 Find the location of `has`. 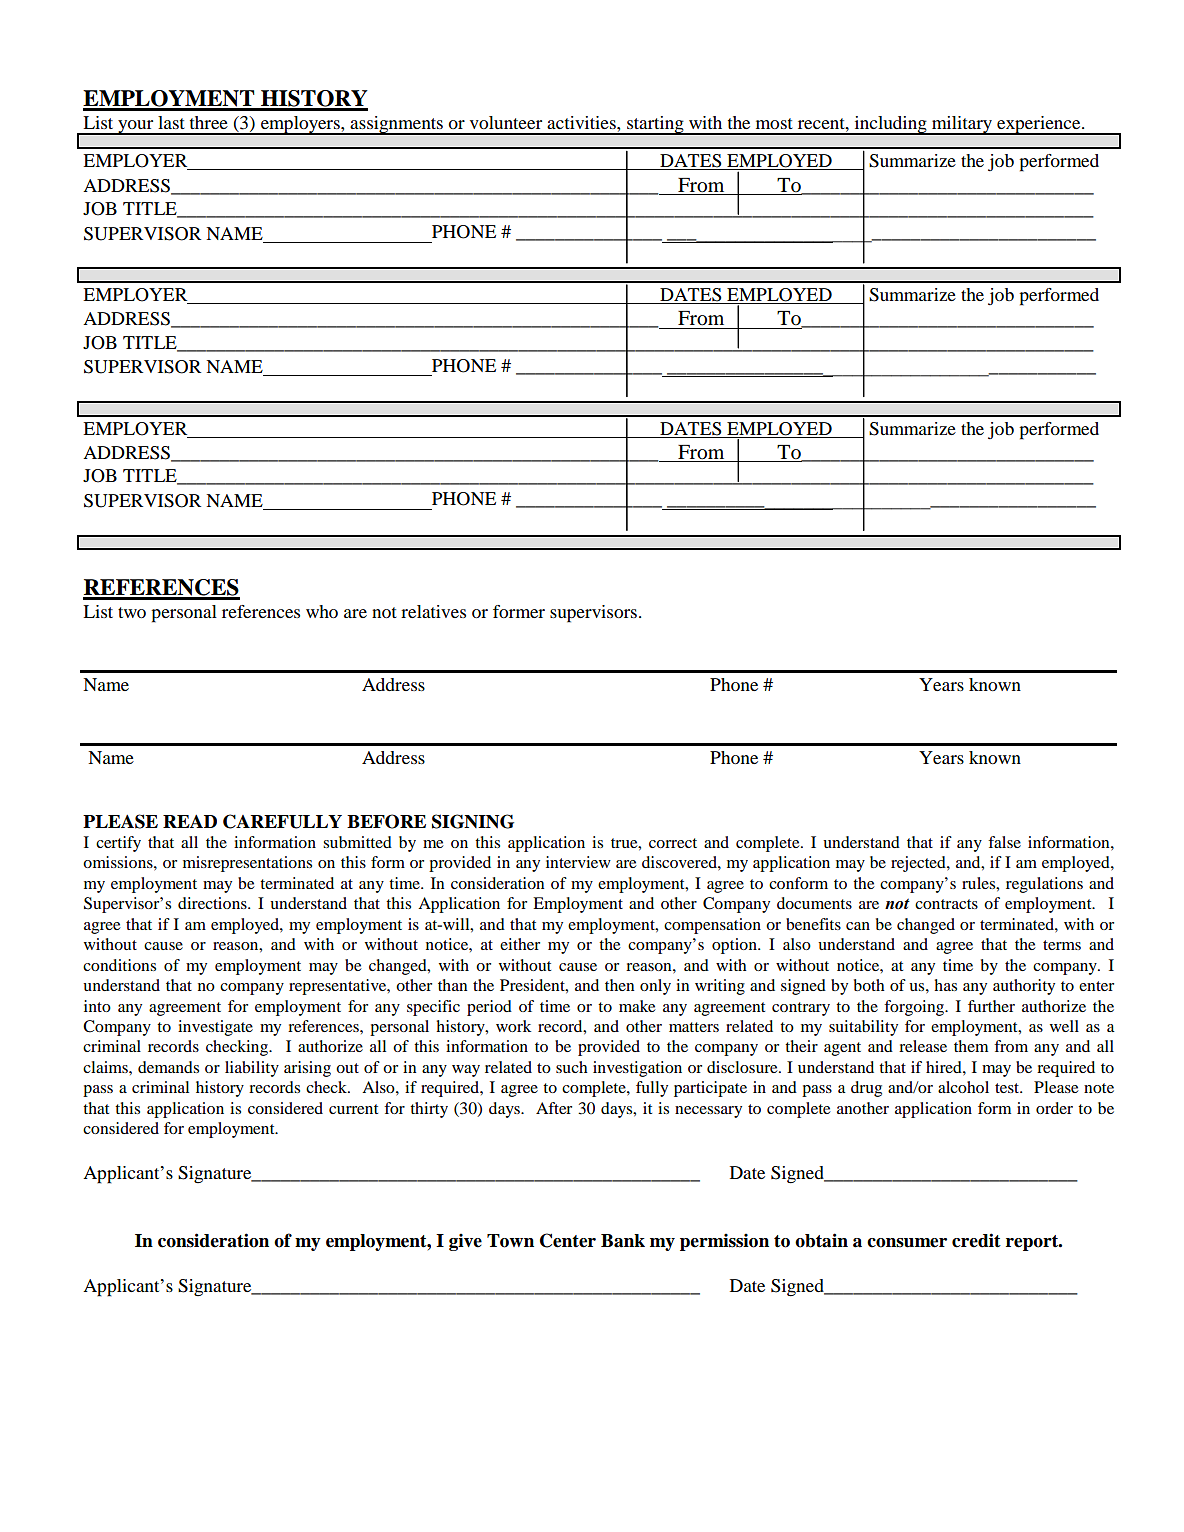

has is located at coordinates (945, 985).
